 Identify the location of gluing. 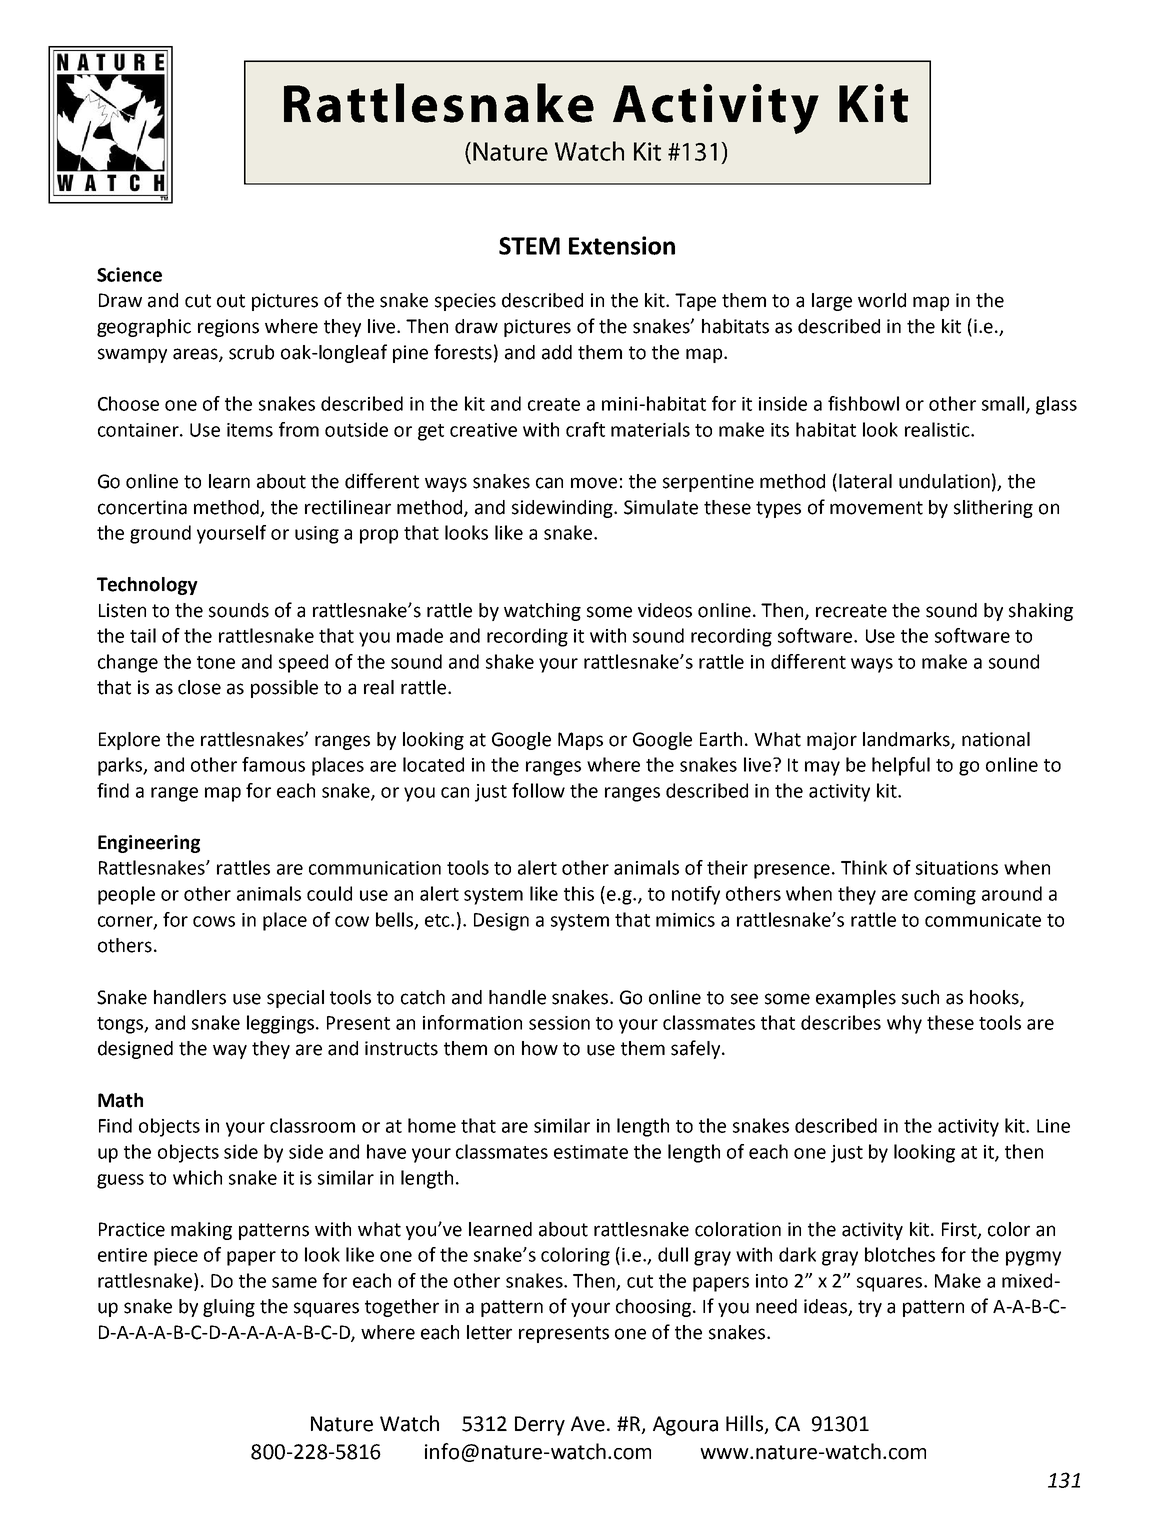
(229, 1308).
